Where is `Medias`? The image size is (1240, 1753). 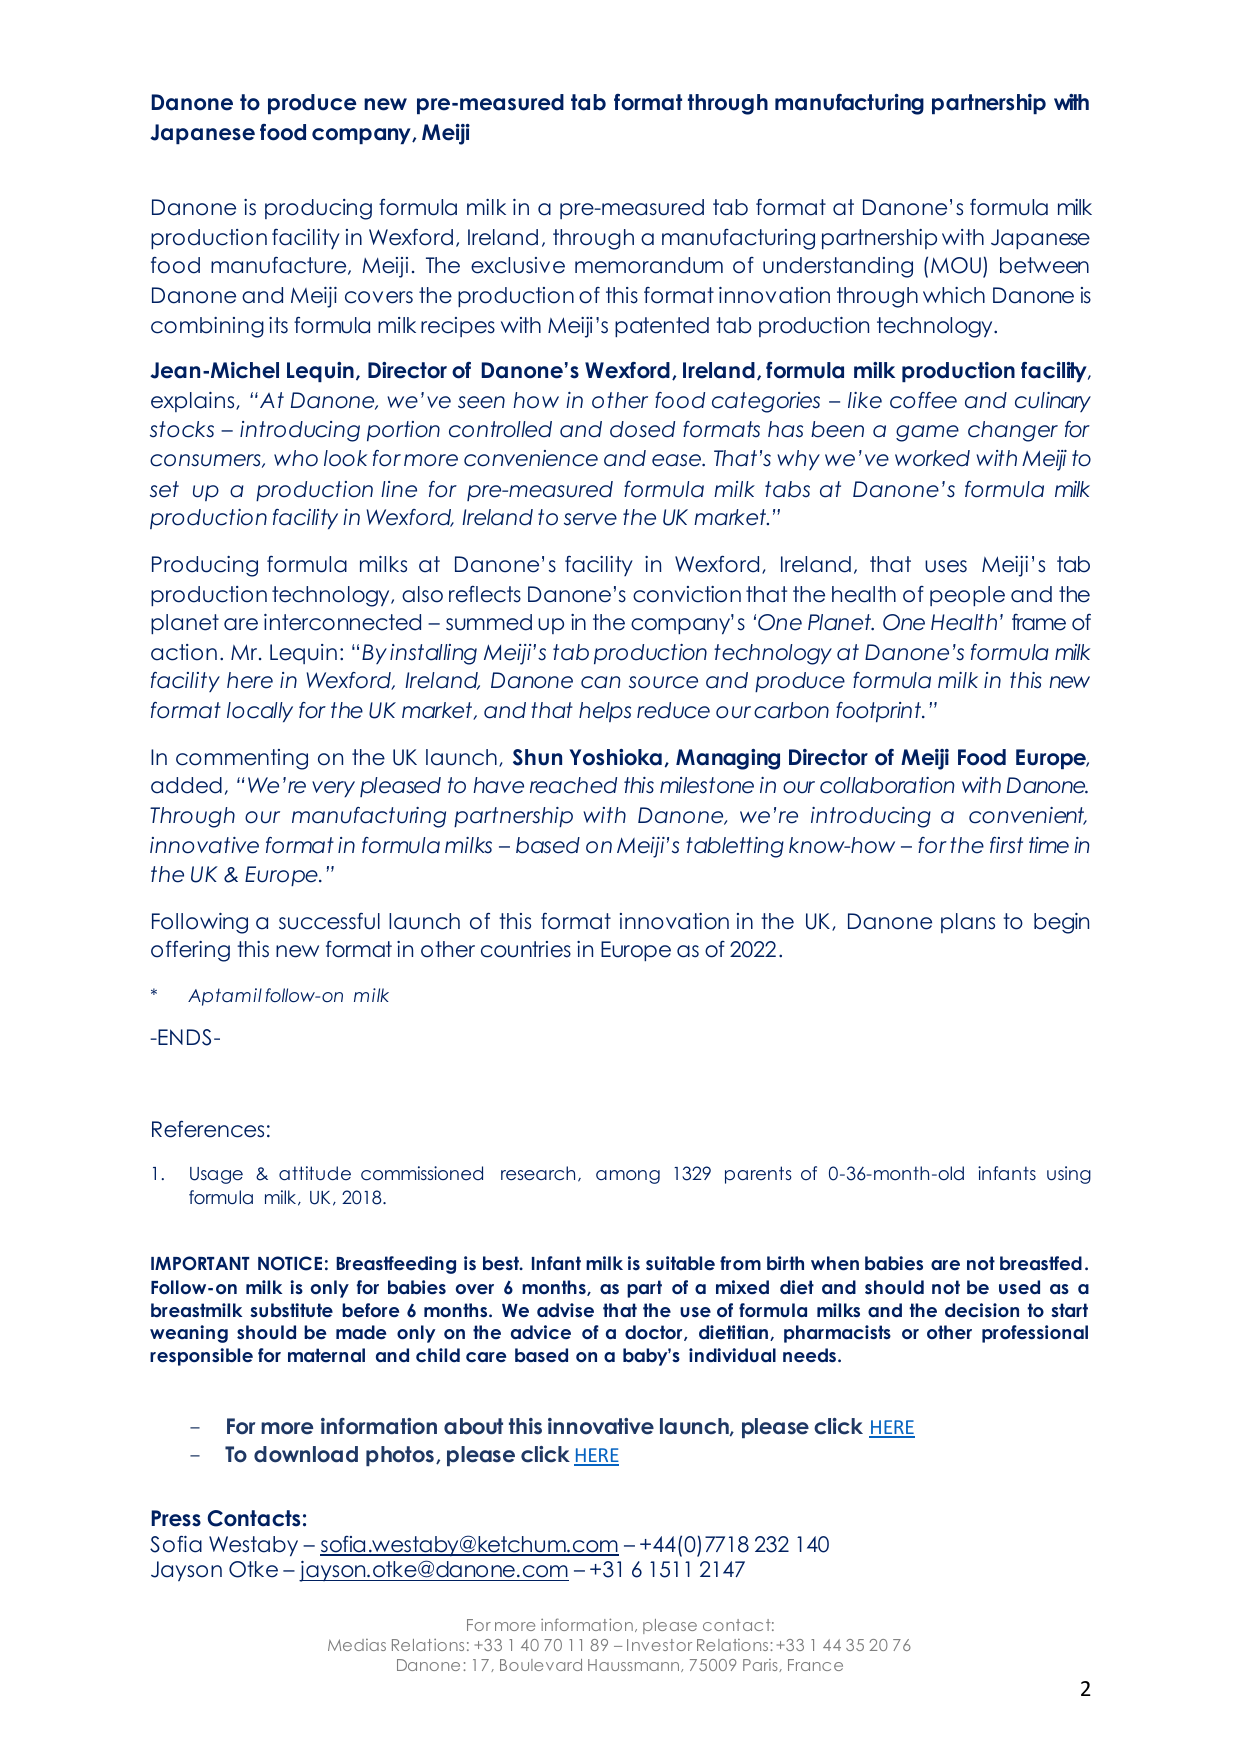 Medias is located at coordinates (357, 1645).
